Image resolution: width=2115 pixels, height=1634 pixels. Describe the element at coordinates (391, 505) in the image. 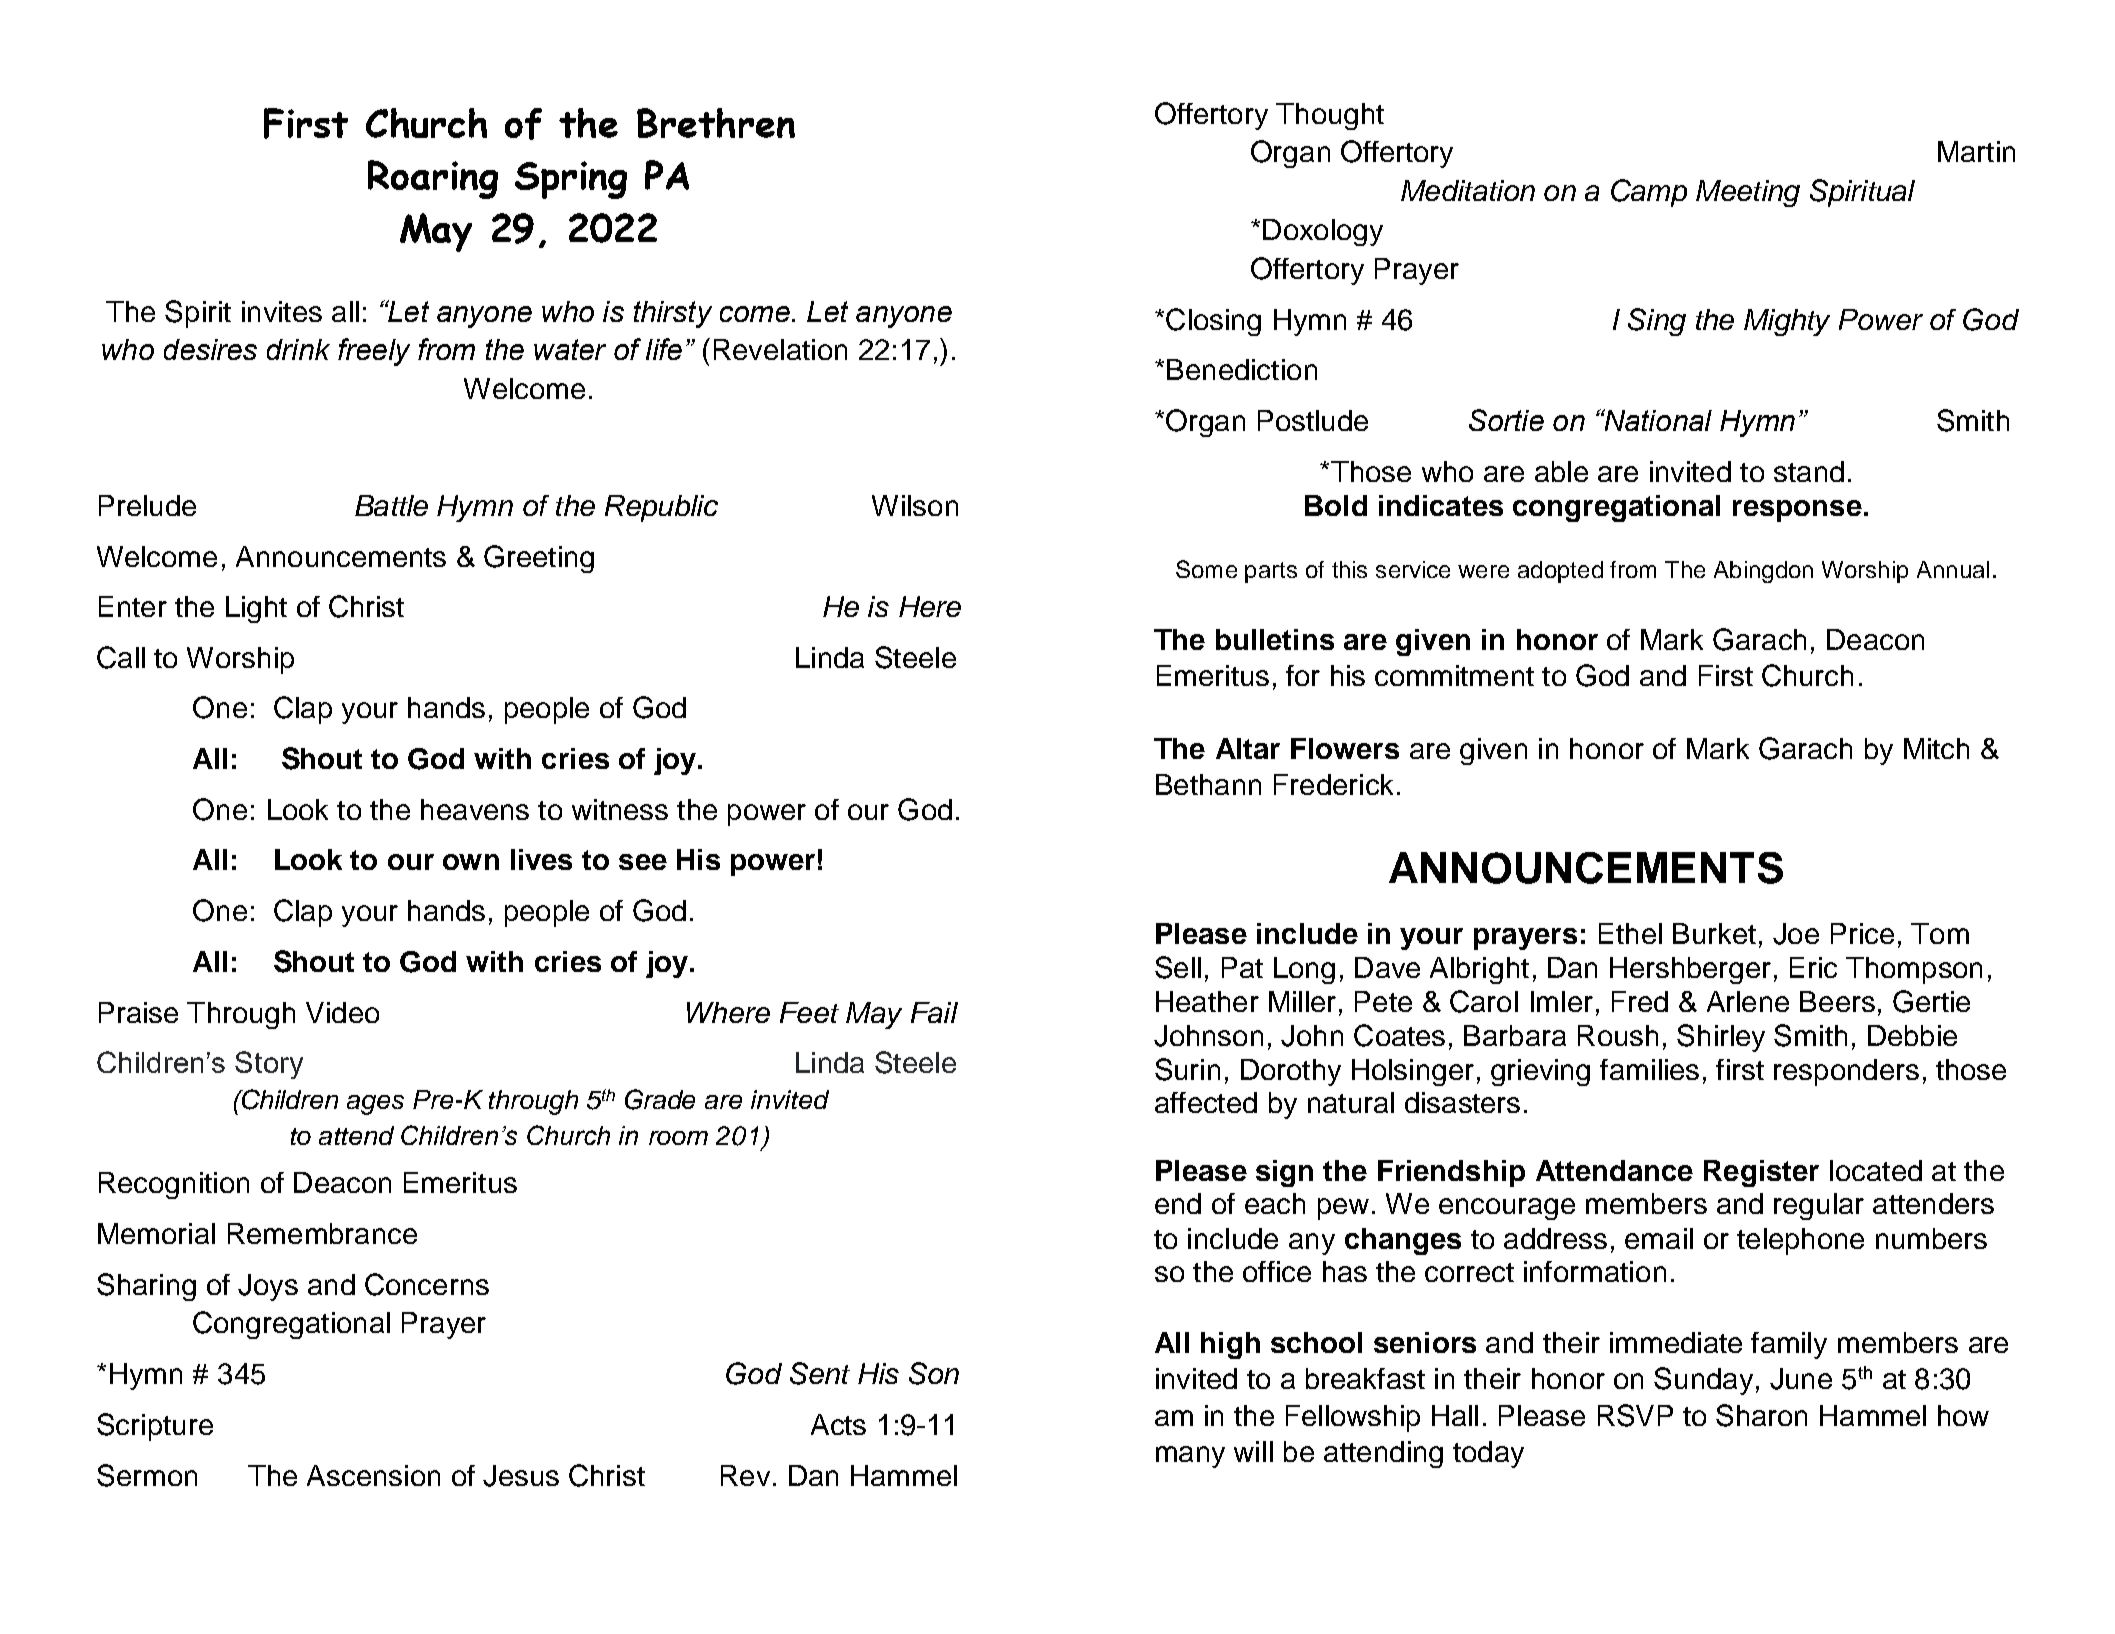

I see `Battle` at that location.
